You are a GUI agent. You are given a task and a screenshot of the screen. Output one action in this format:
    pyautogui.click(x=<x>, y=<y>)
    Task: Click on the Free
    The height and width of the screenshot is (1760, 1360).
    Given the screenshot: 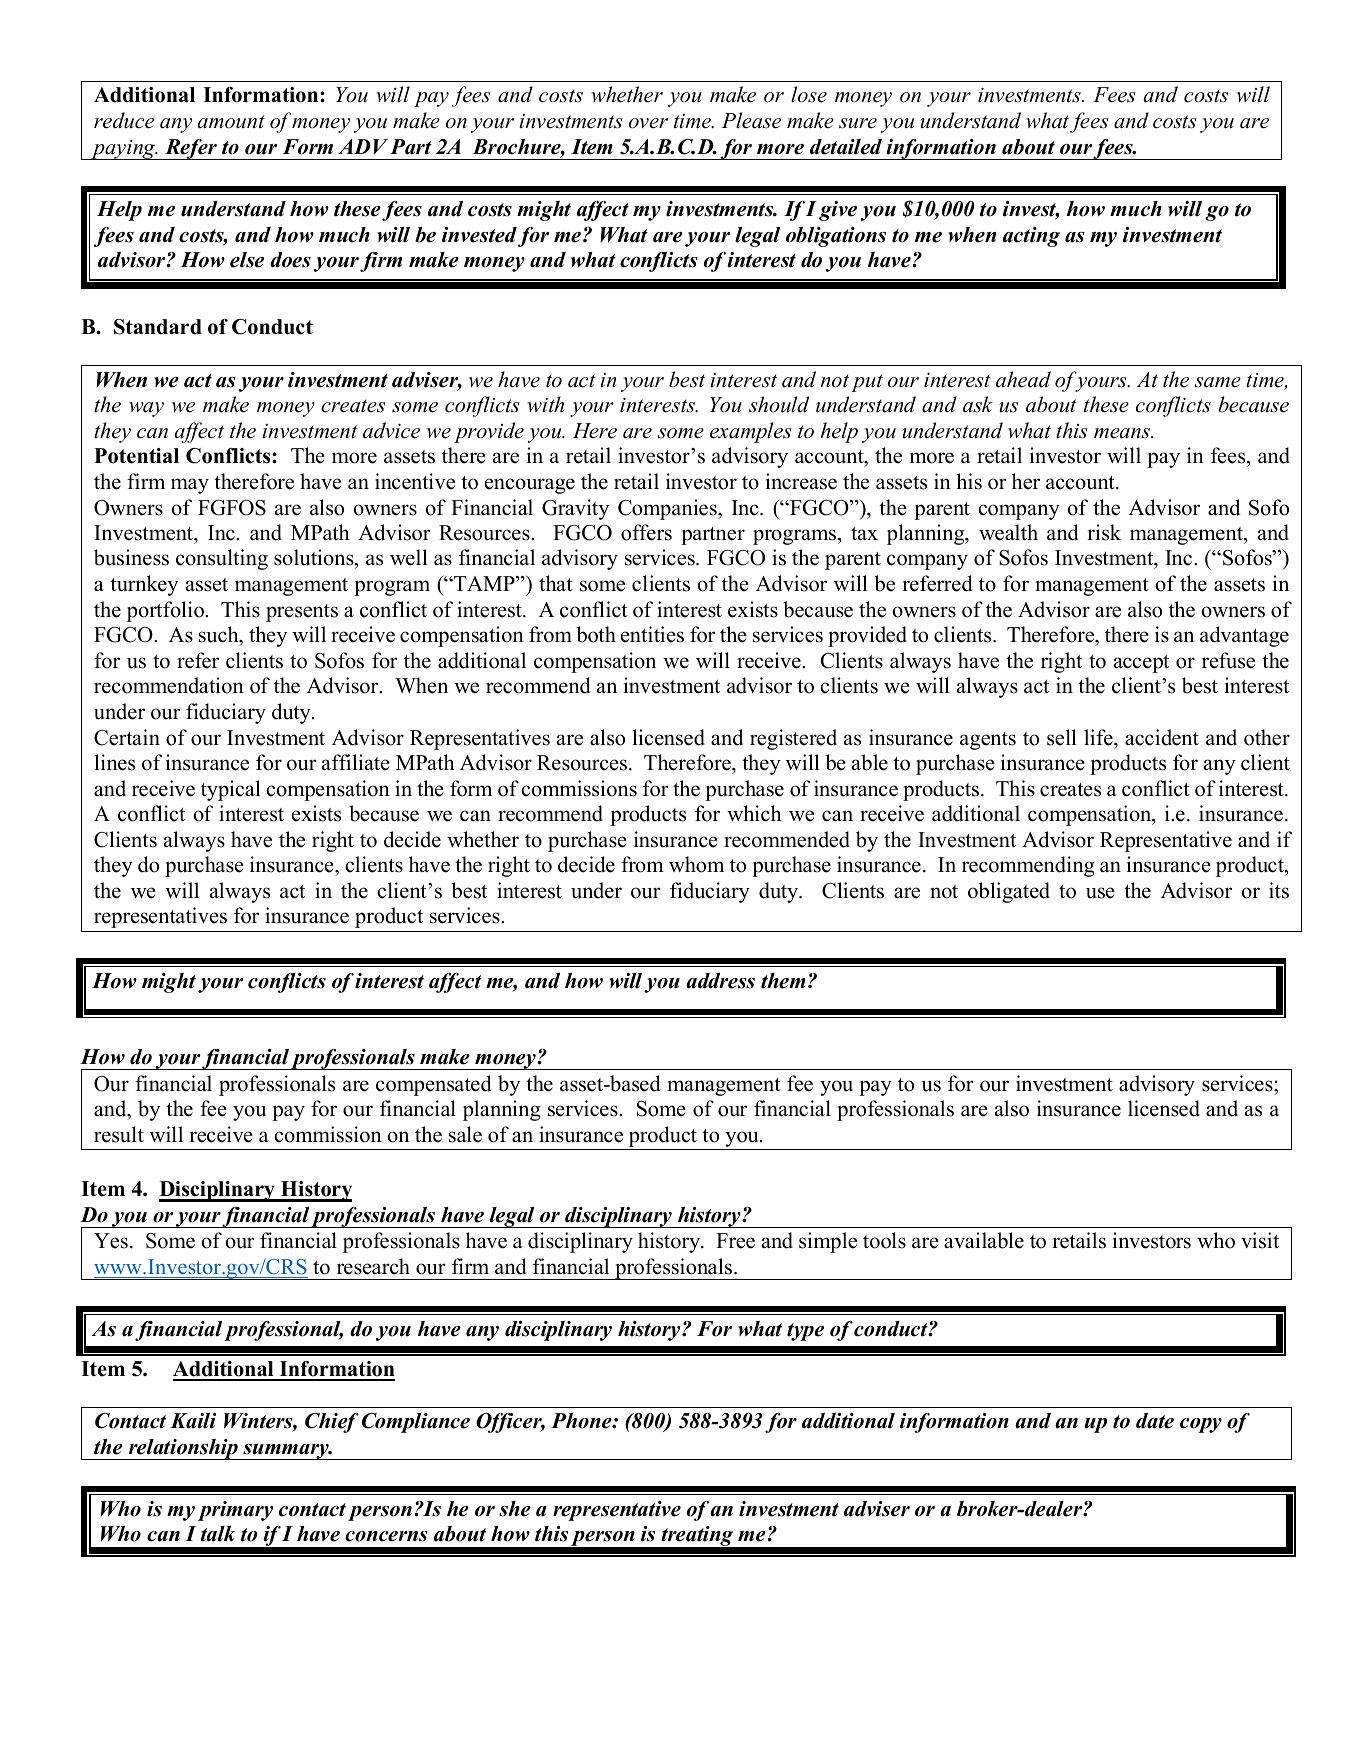 What is the action you would take?
    pyautogui.click(x=735, y=1241)
